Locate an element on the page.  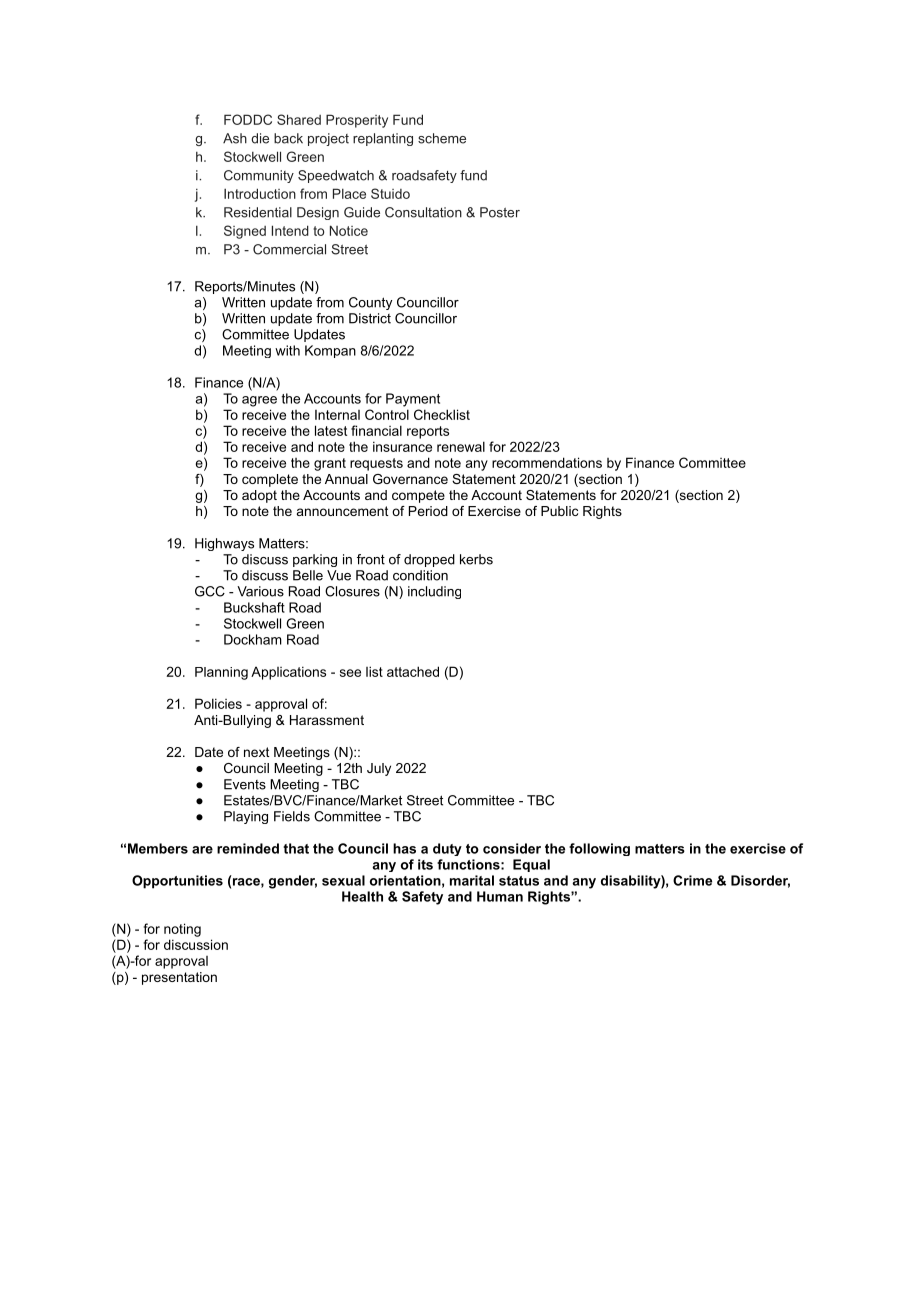
Ash is located at coordinates (235, 138).
